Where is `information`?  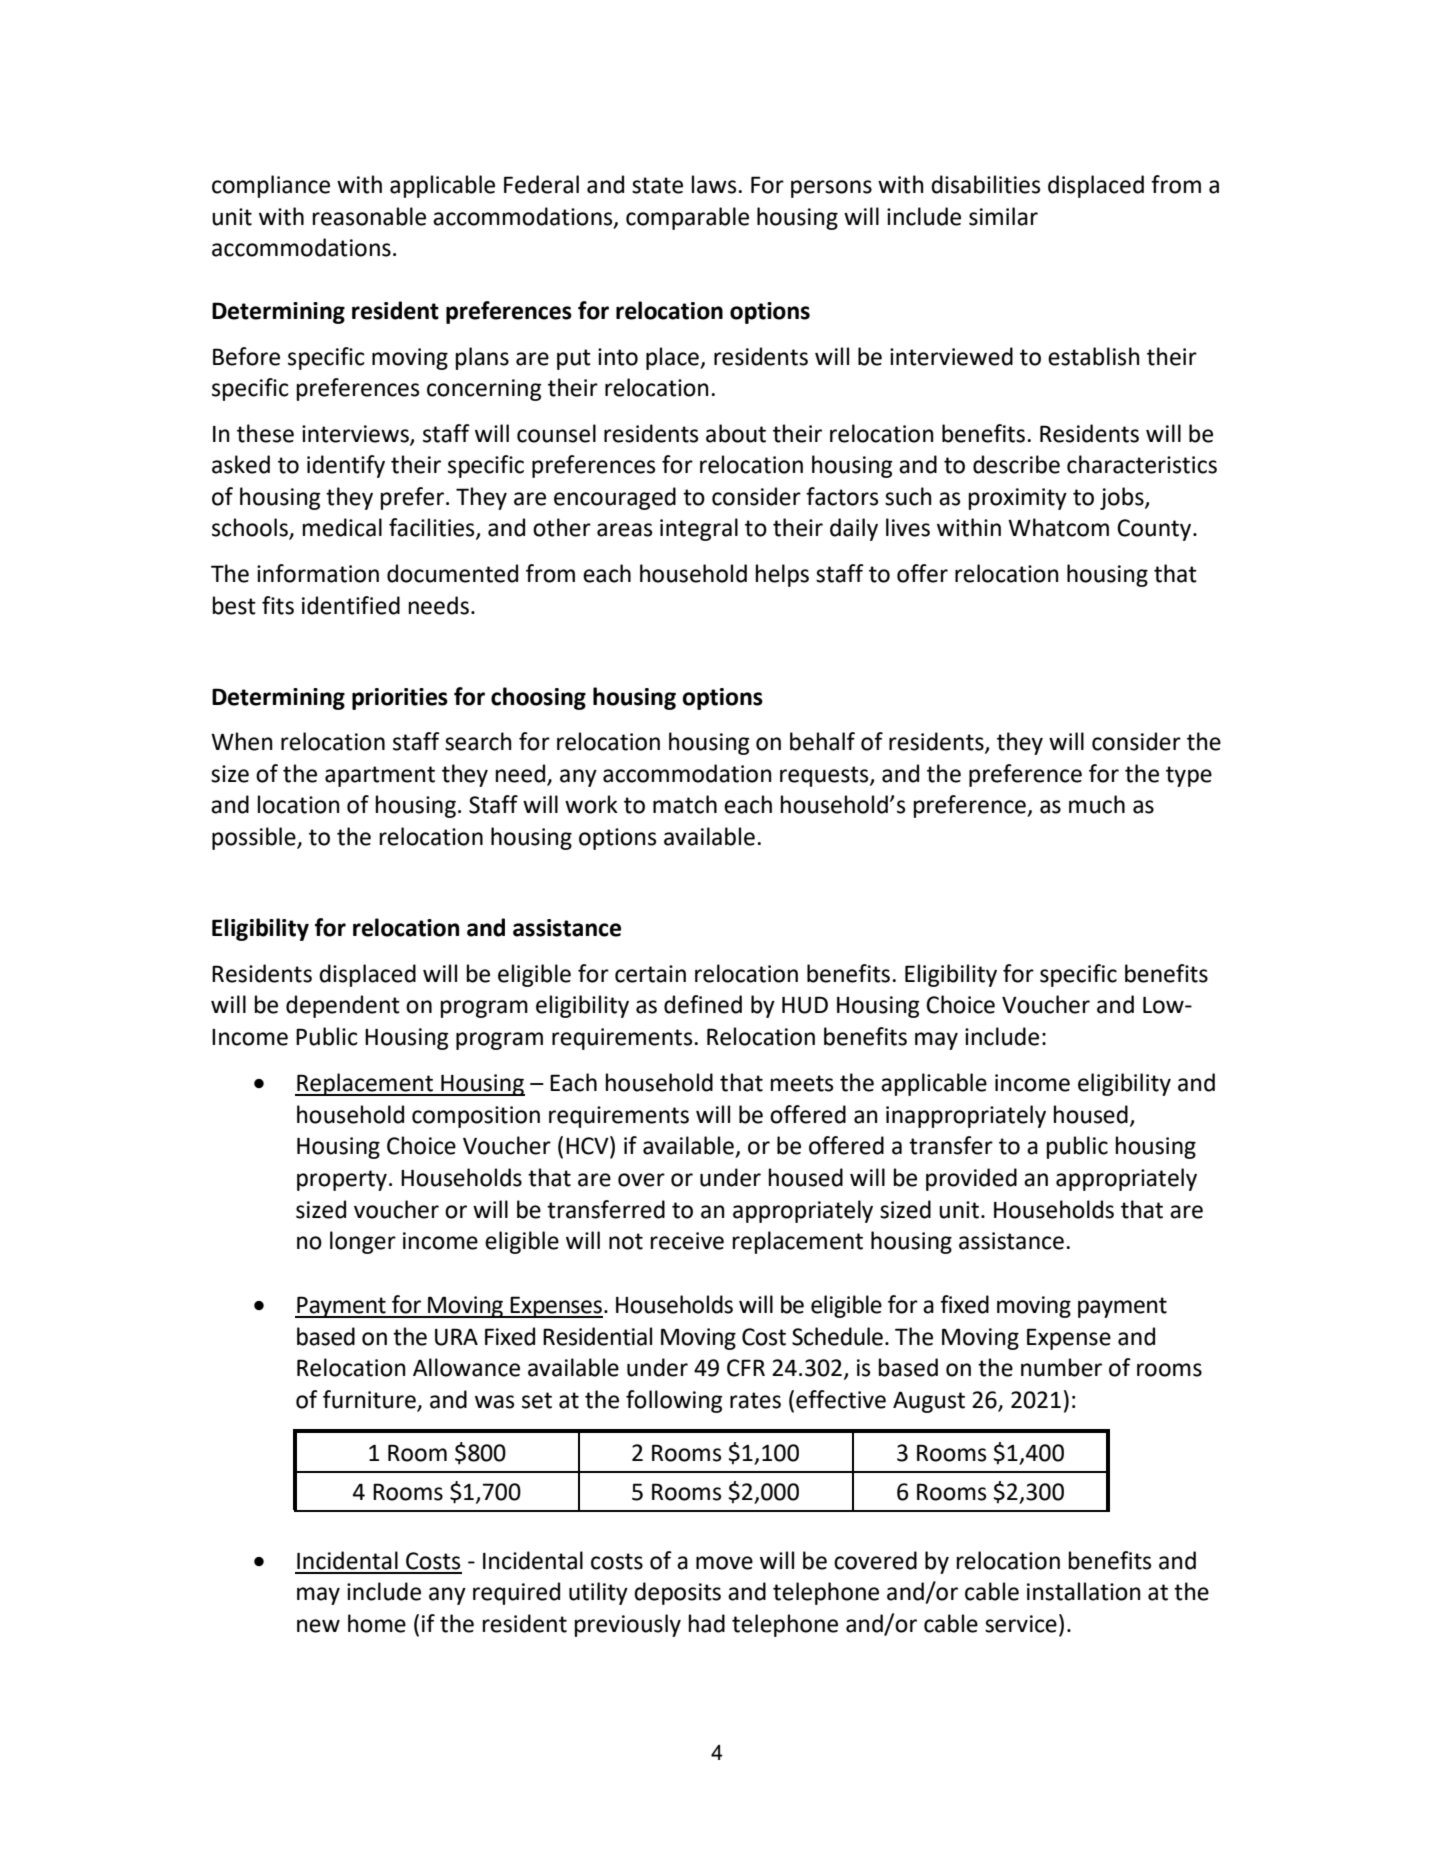 information is located at coordinates (318, 573).
